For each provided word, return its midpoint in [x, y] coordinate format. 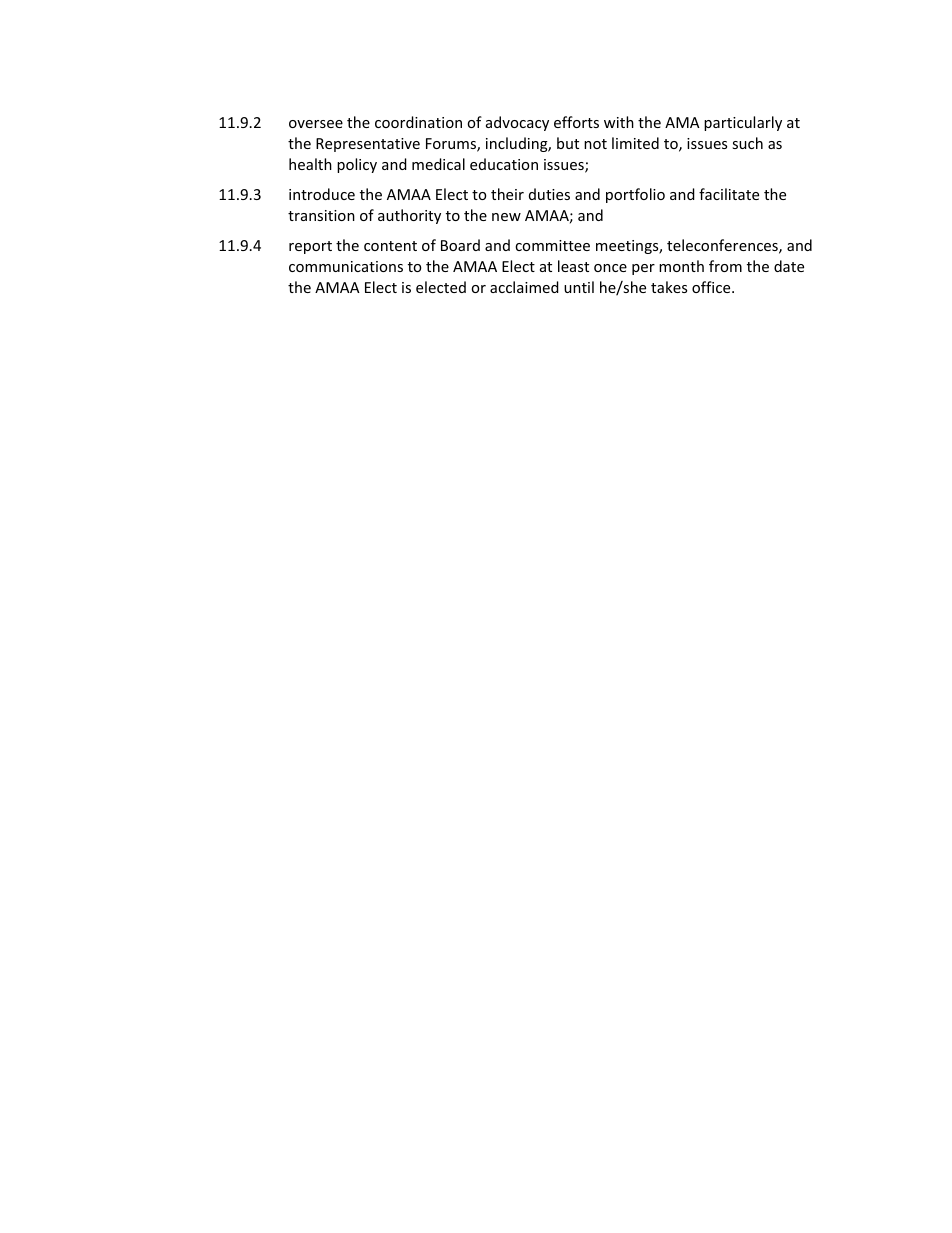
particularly [743, 123]
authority [409, 216]
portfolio [635, 195]
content [390, 246]
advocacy [517, 123]
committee [552, 245]
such [747, 143]
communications [346, 266]
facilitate [729, 194]
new [506, 217]
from [725, 266]
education [504, 164]
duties [549, 194]
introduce [322, 194]
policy [357, 165]
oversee [316, 124]
